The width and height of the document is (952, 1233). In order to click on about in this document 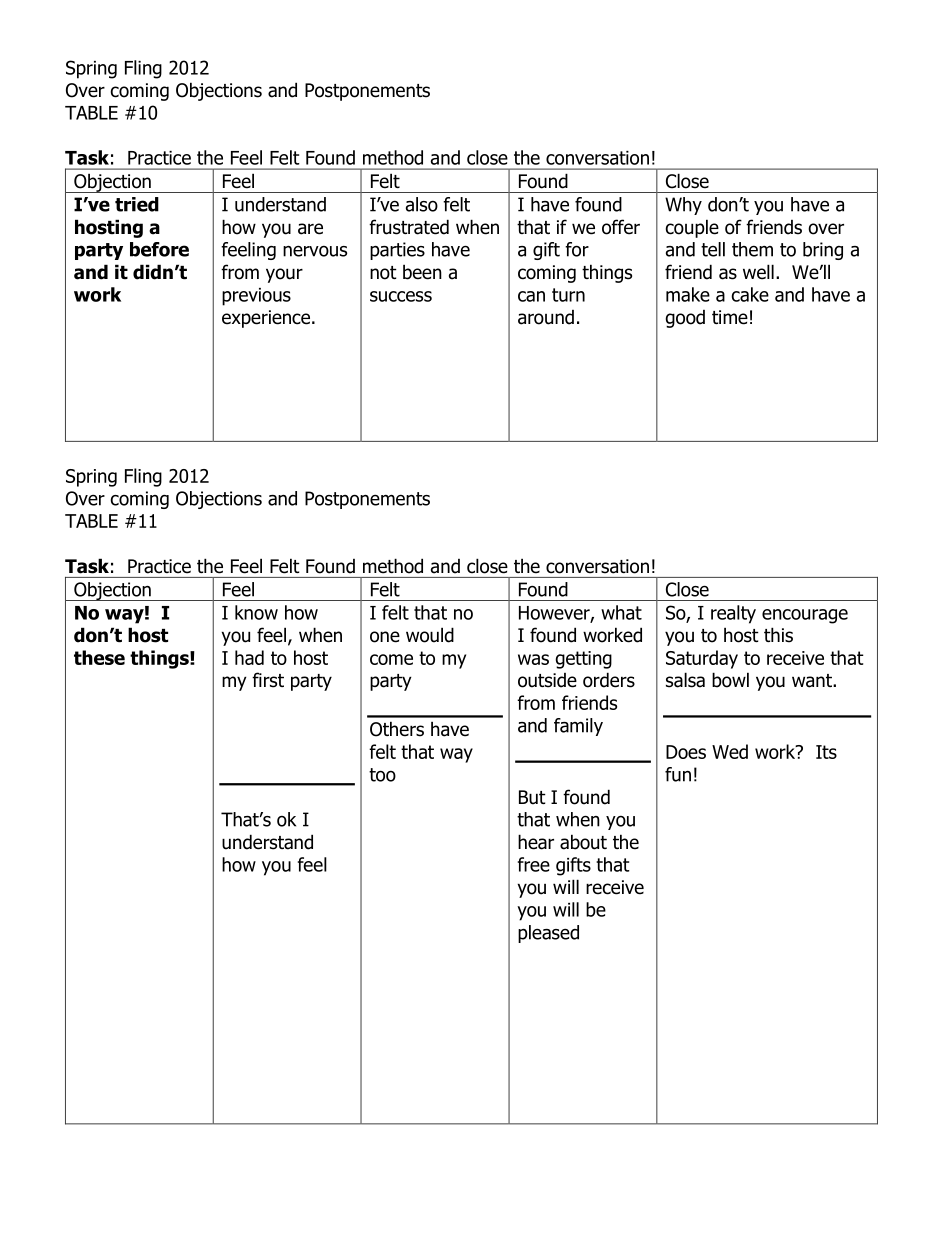, I will do `click(583, 842)`.
